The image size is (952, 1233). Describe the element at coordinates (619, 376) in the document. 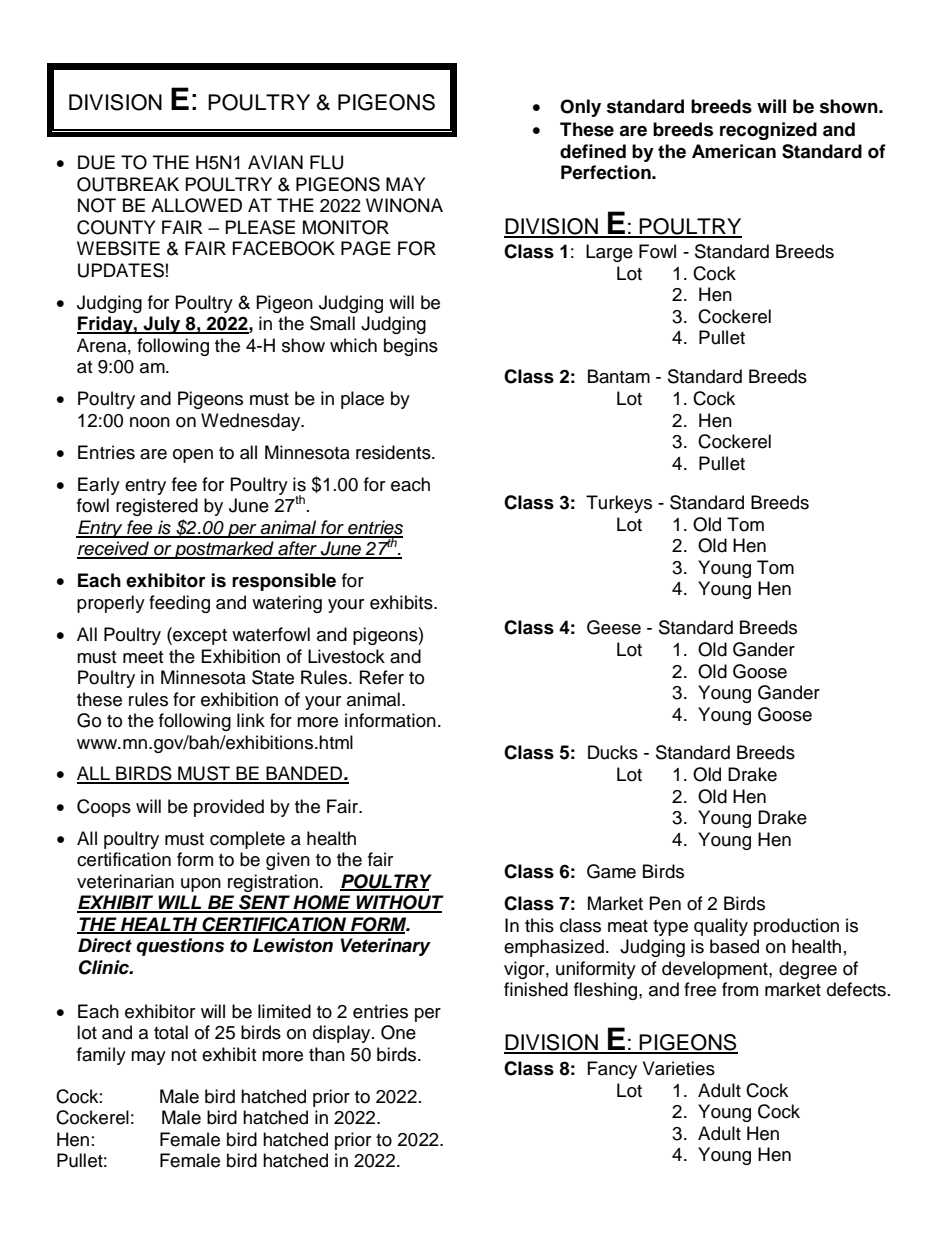

I see `Bantam` at that location.
